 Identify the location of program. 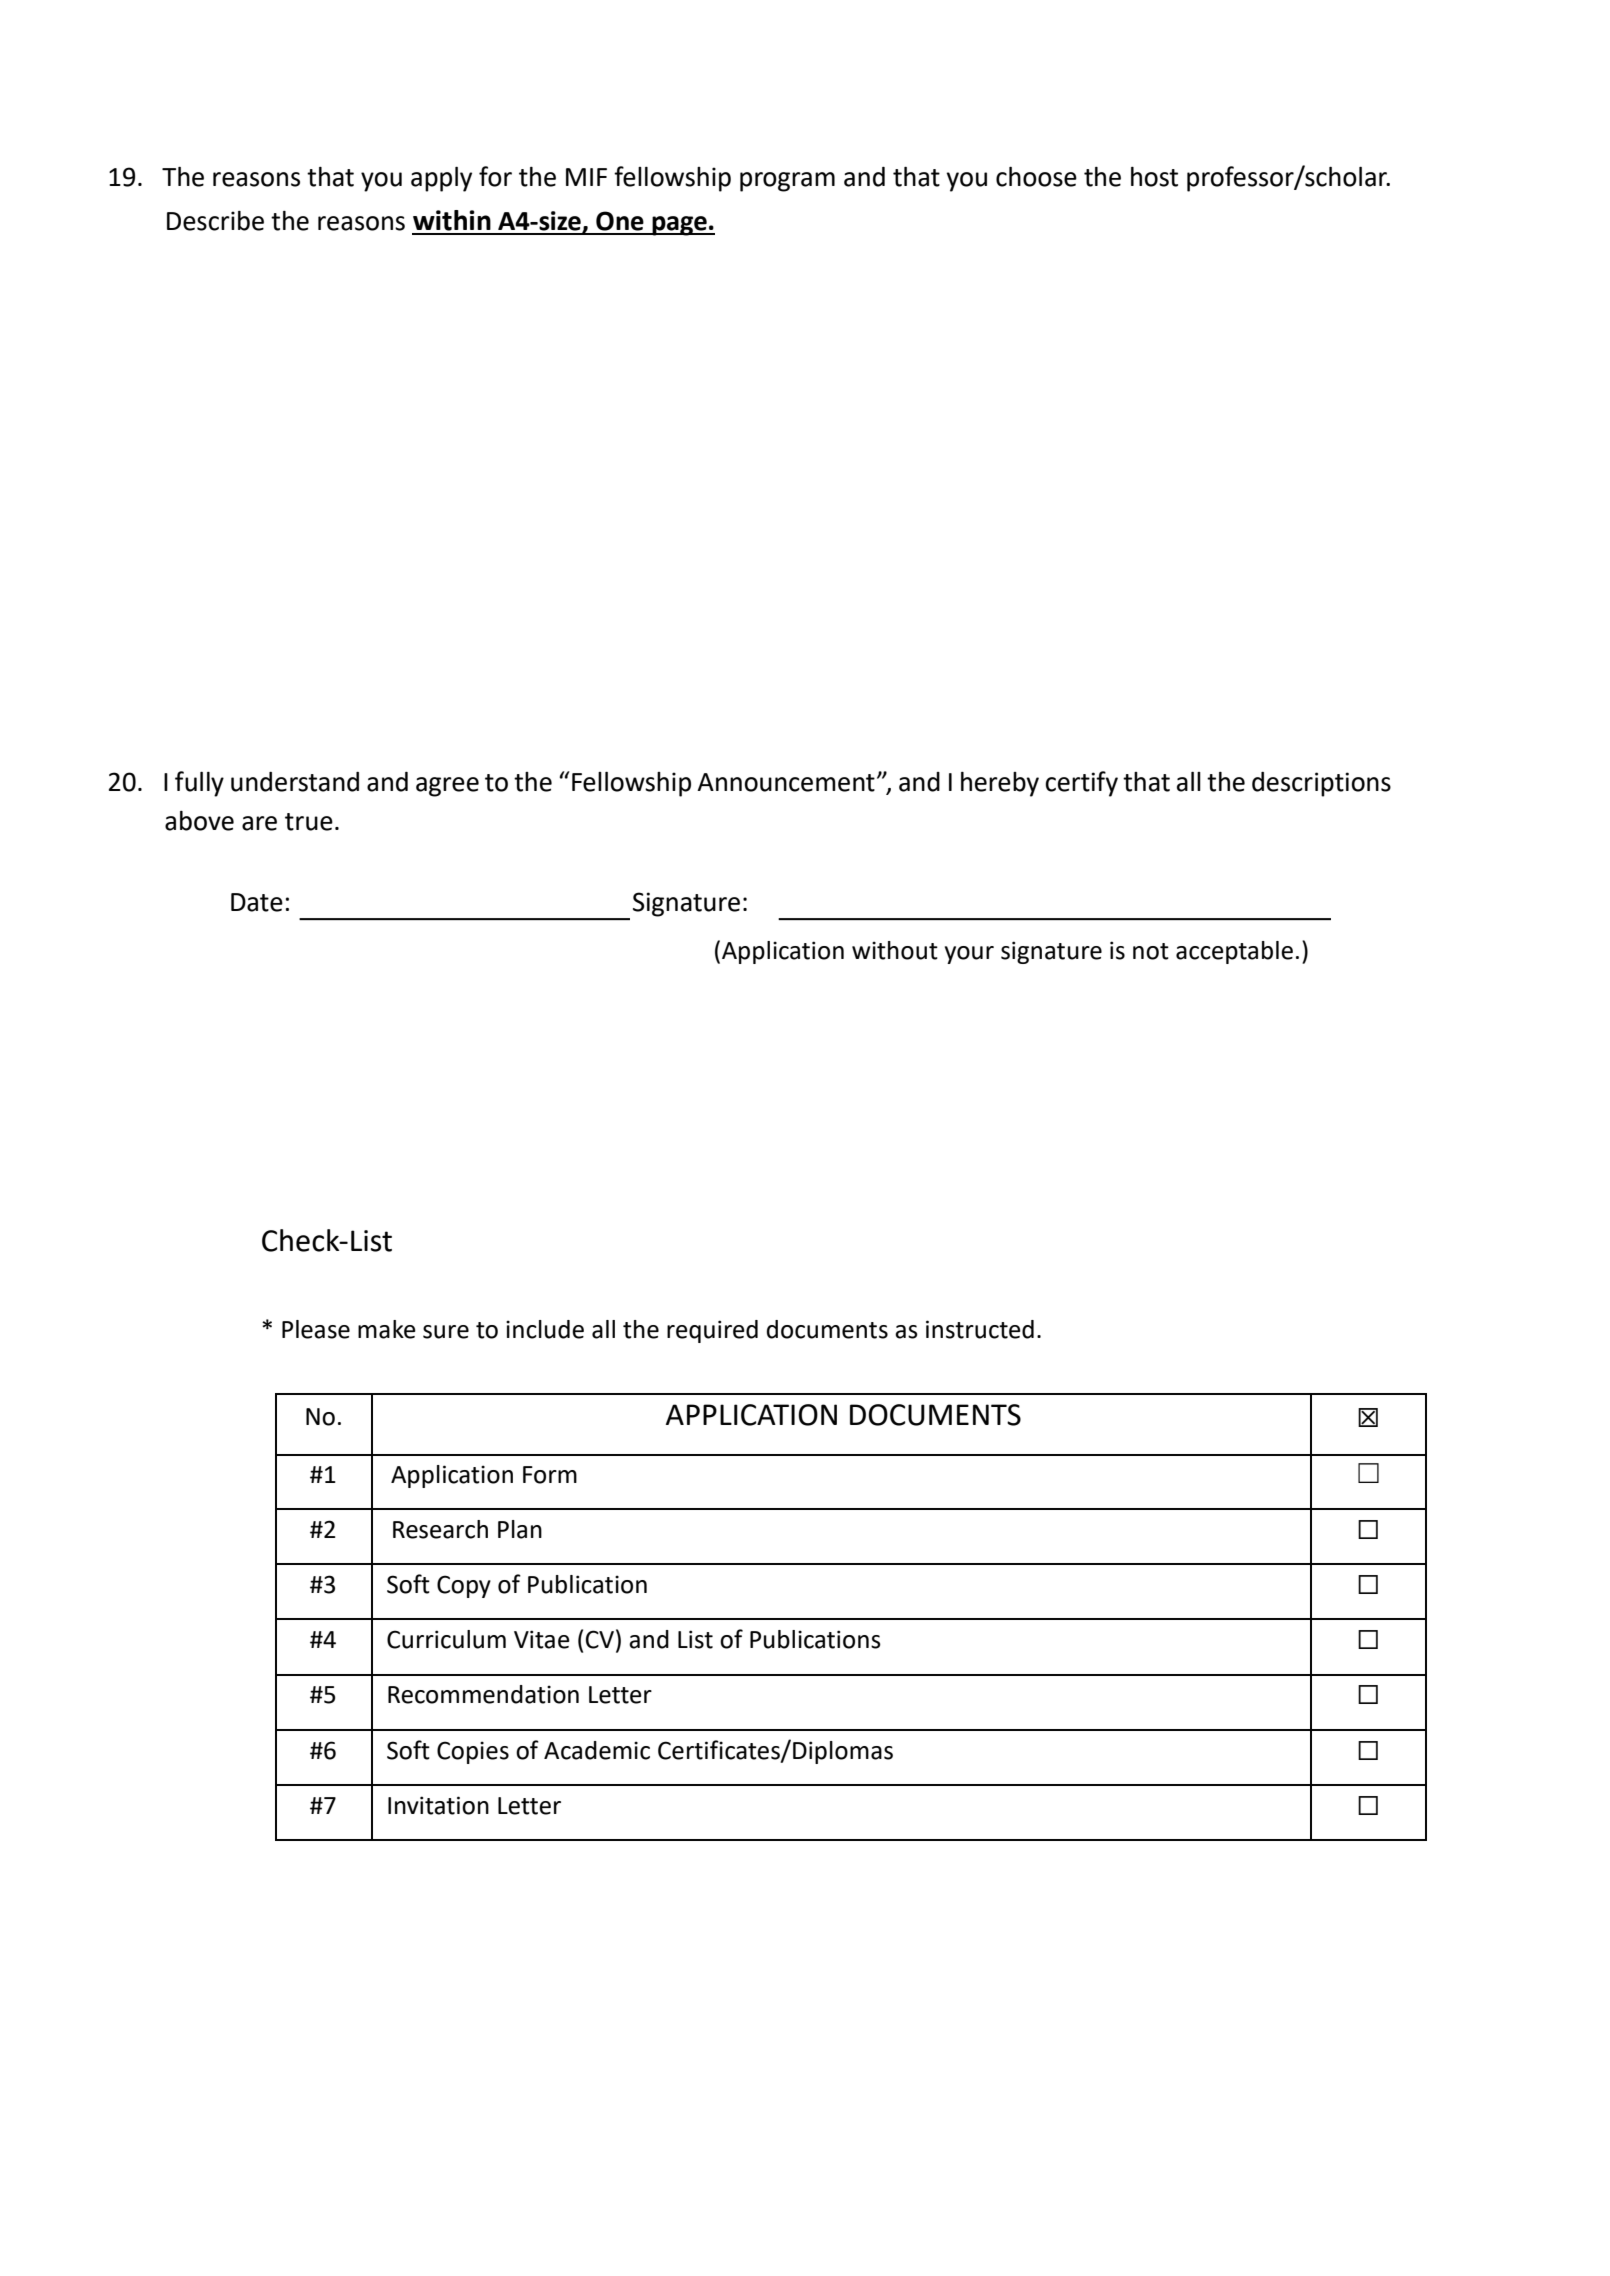
(787, 182).
